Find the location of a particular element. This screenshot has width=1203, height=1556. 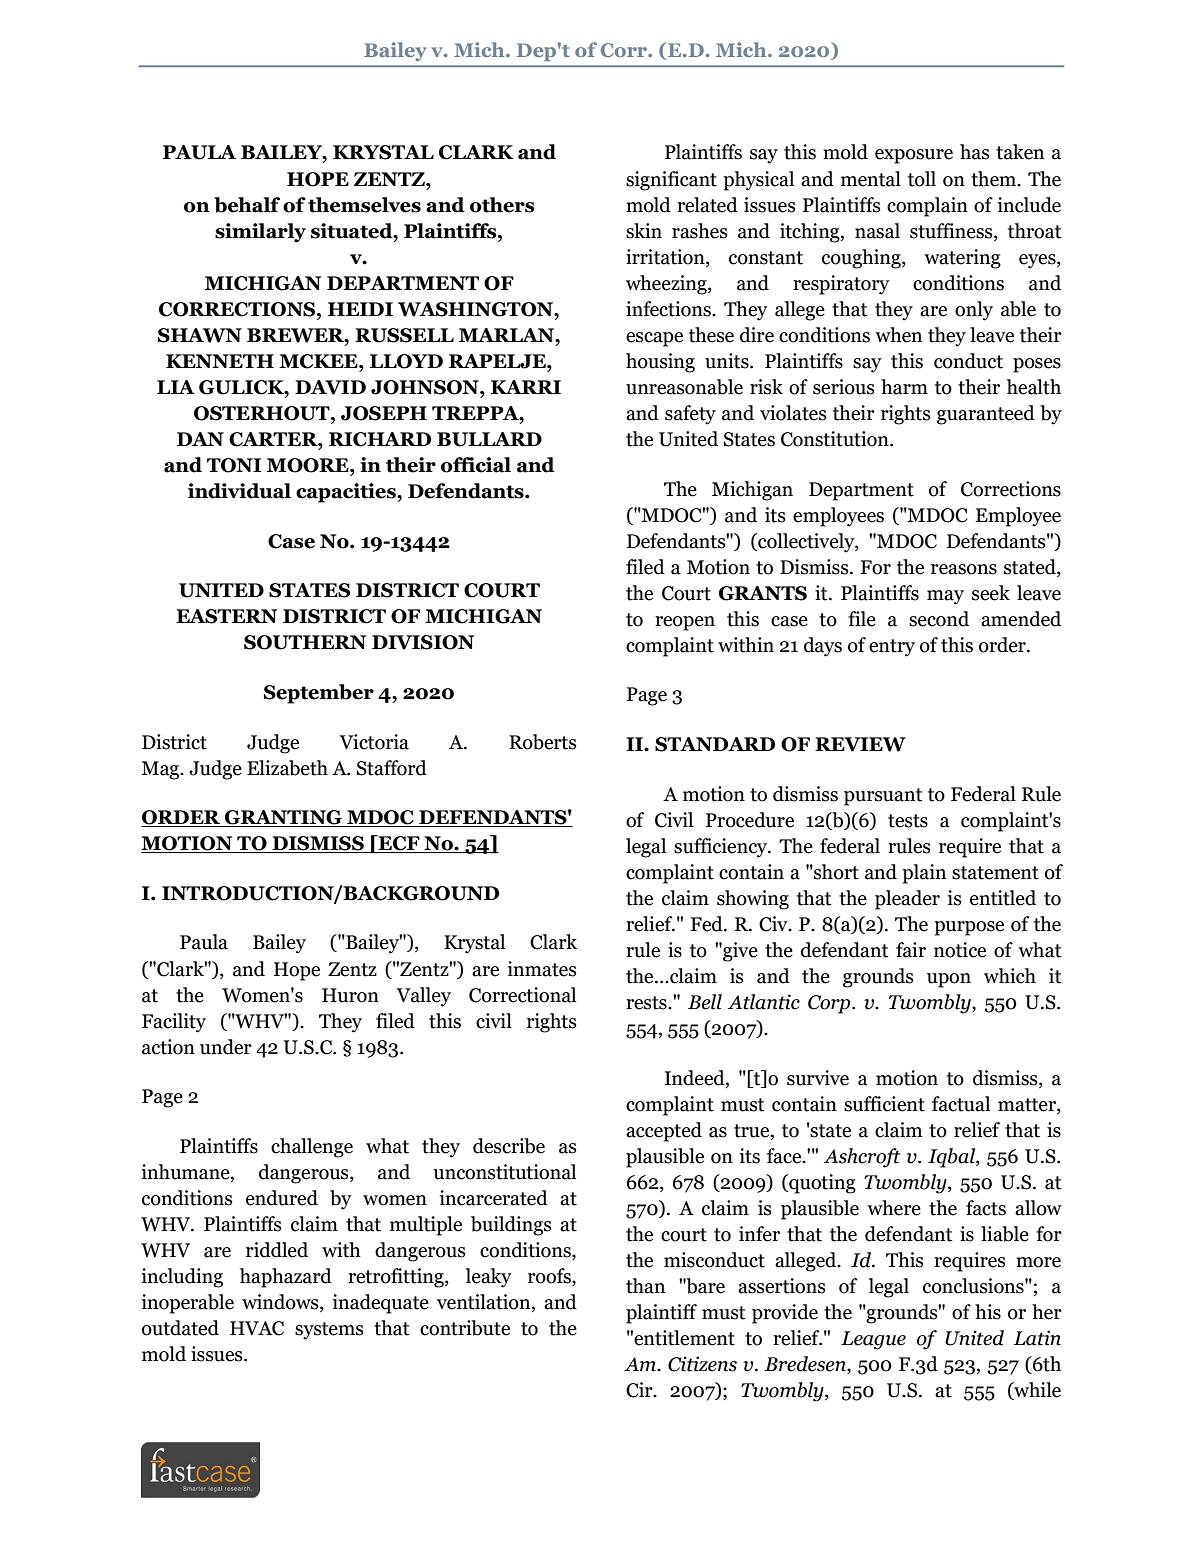

factual is located at coordinates (961, 1104).
